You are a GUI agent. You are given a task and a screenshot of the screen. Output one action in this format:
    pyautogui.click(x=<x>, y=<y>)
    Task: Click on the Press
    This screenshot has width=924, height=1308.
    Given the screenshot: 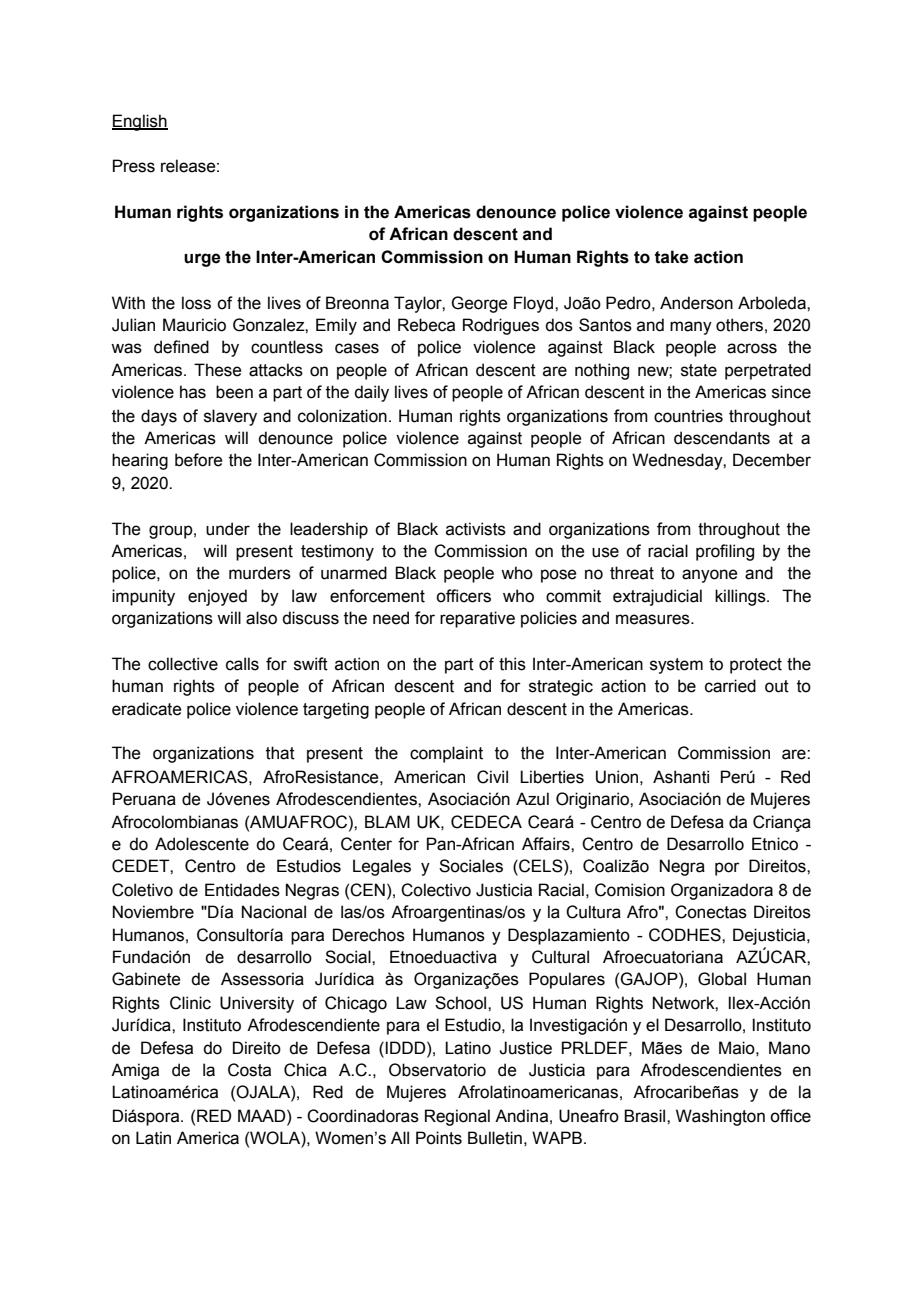 What is the action you would take?
    pyautogui.click(x=134, y=166)
